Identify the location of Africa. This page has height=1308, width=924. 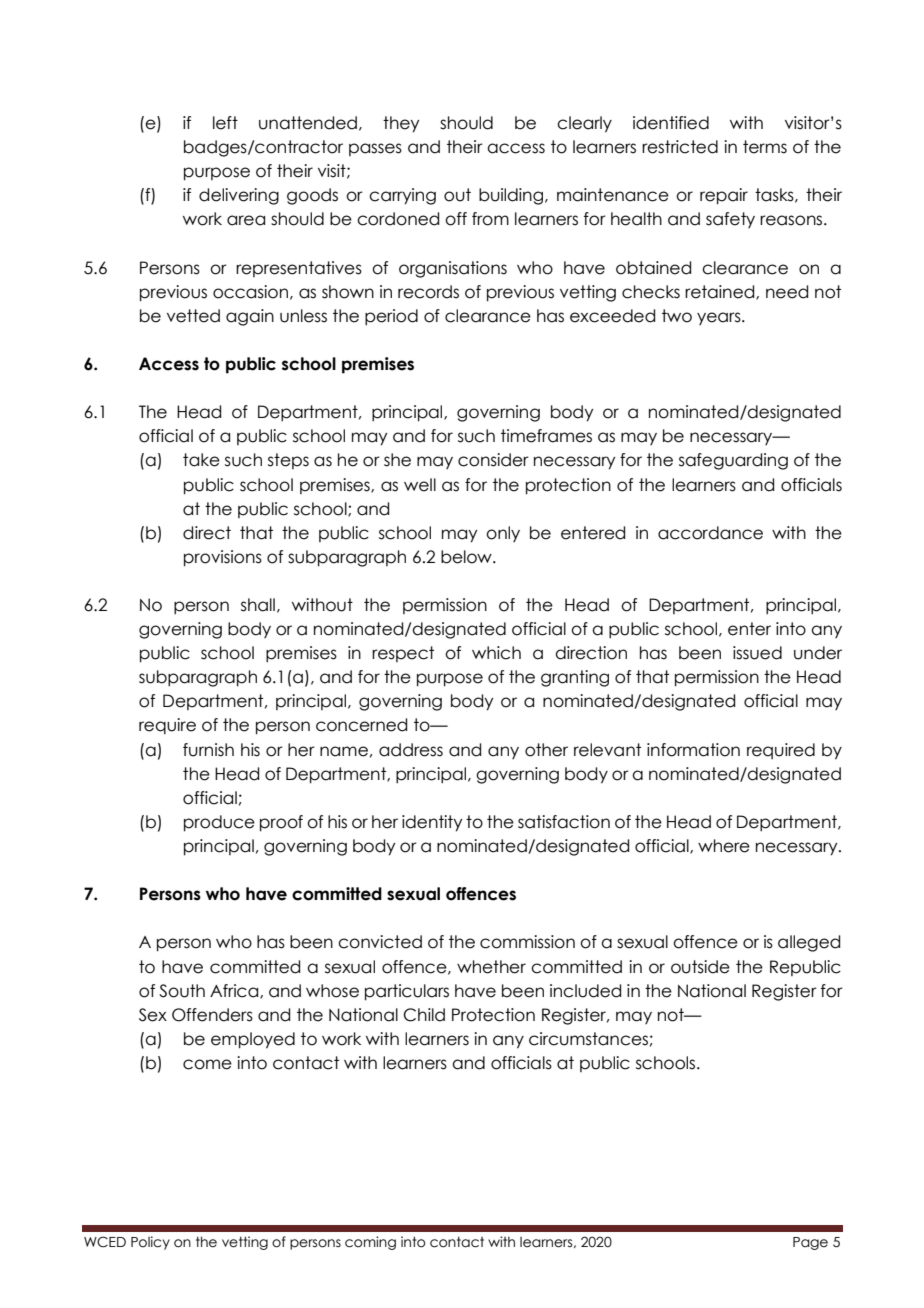
(235, 991).
